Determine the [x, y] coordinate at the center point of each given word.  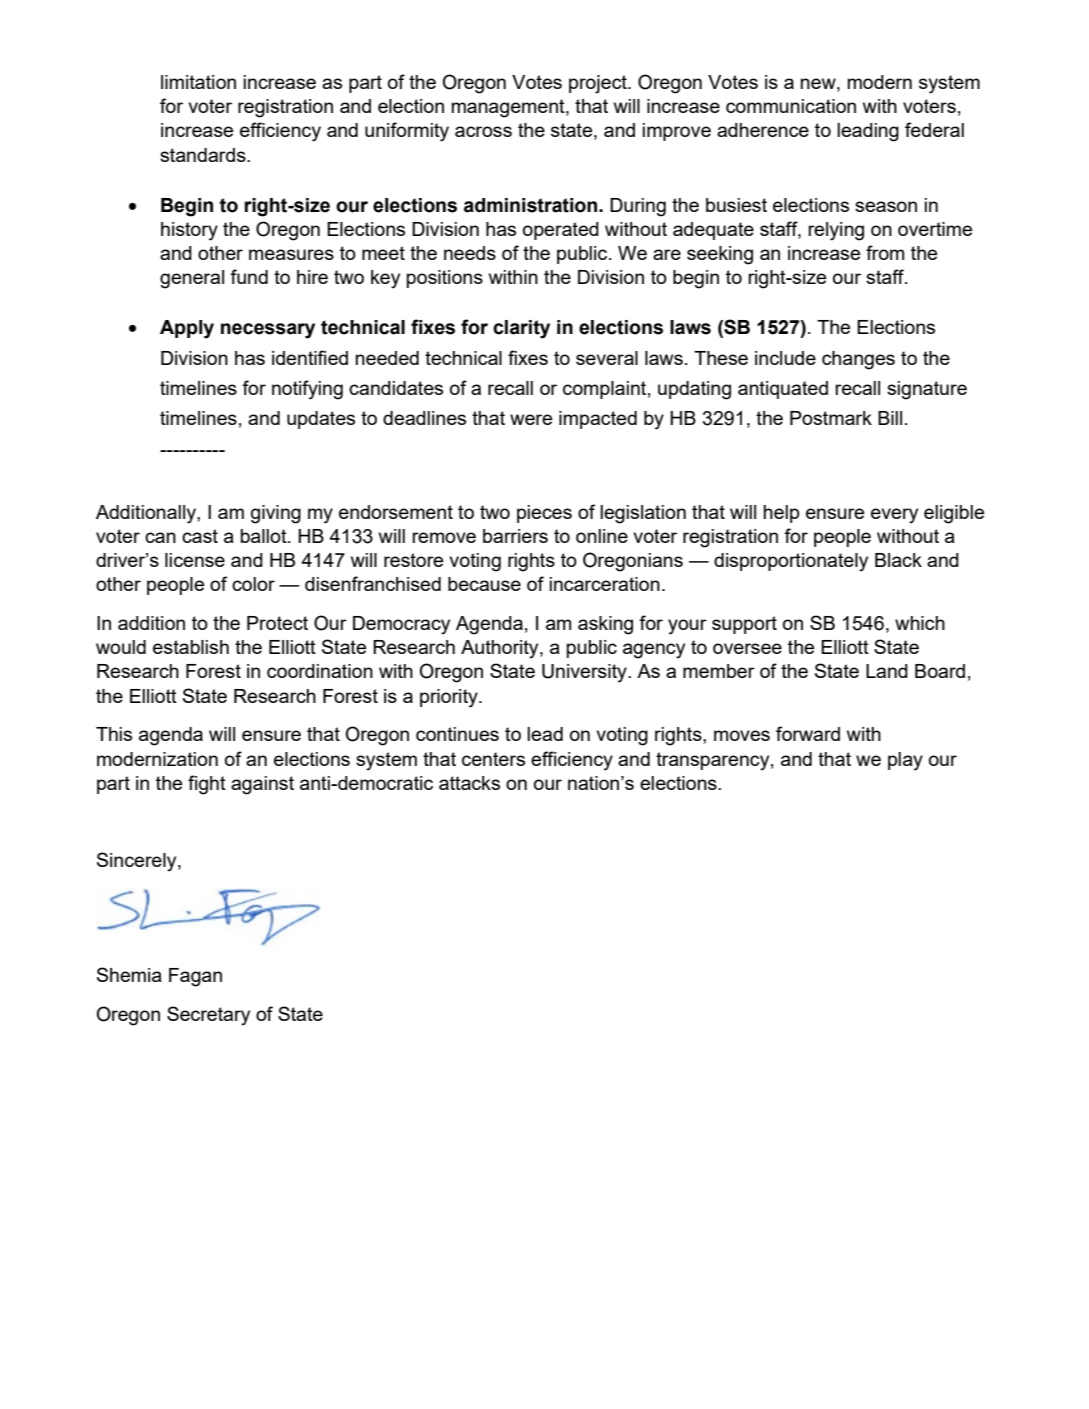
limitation [198, 82]
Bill [890, 418]
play [905, 761]
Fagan [195, 977]
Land [887, 671]
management [509, 108]
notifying [307, 390]
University [585, 673]
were [531, 419]
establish [191, 647]
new [819, 83]
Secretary [208, 1016]
